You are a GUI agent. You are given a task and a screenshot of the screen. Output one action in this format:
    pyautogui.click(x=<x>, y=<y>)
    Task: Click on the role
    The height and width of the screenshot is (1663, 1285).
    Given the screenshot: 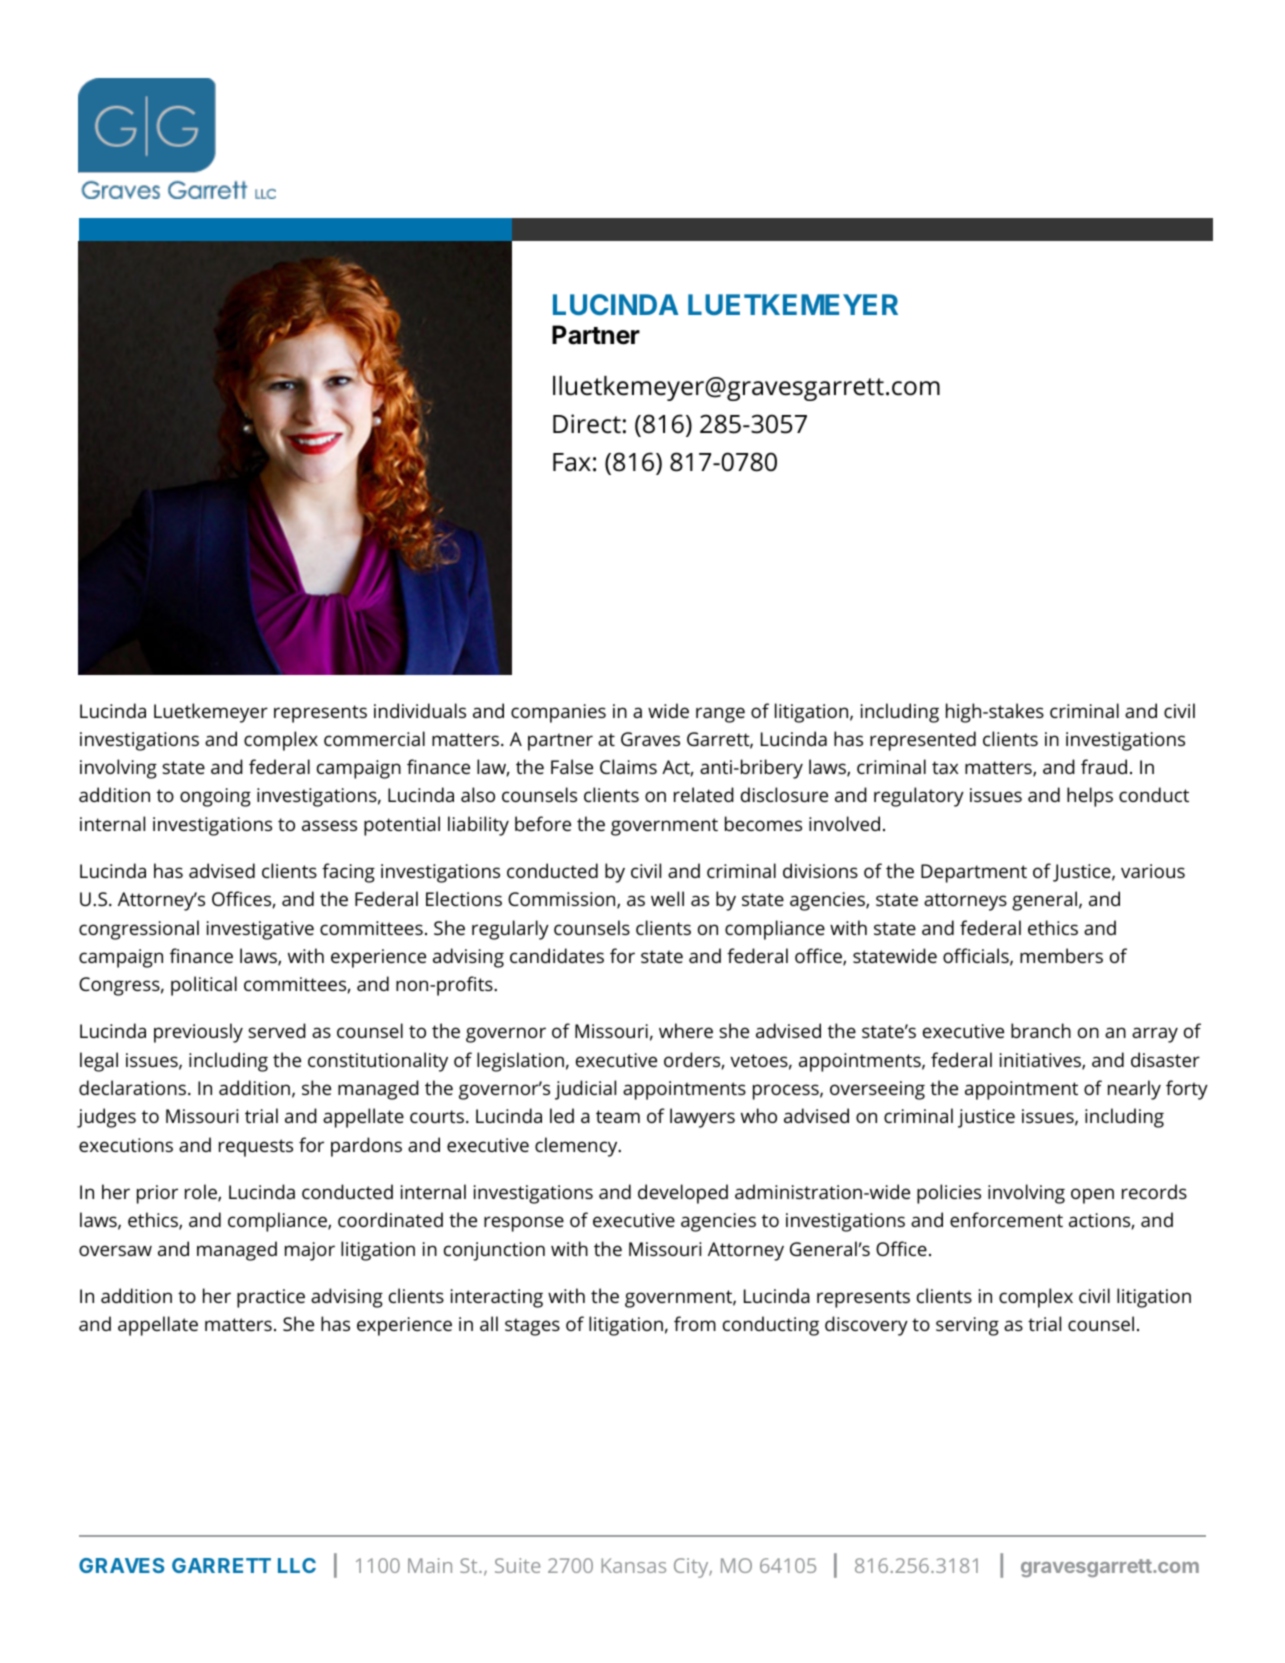 What is the action you would take?
    pyautogui.click(x=202, y=1193)
